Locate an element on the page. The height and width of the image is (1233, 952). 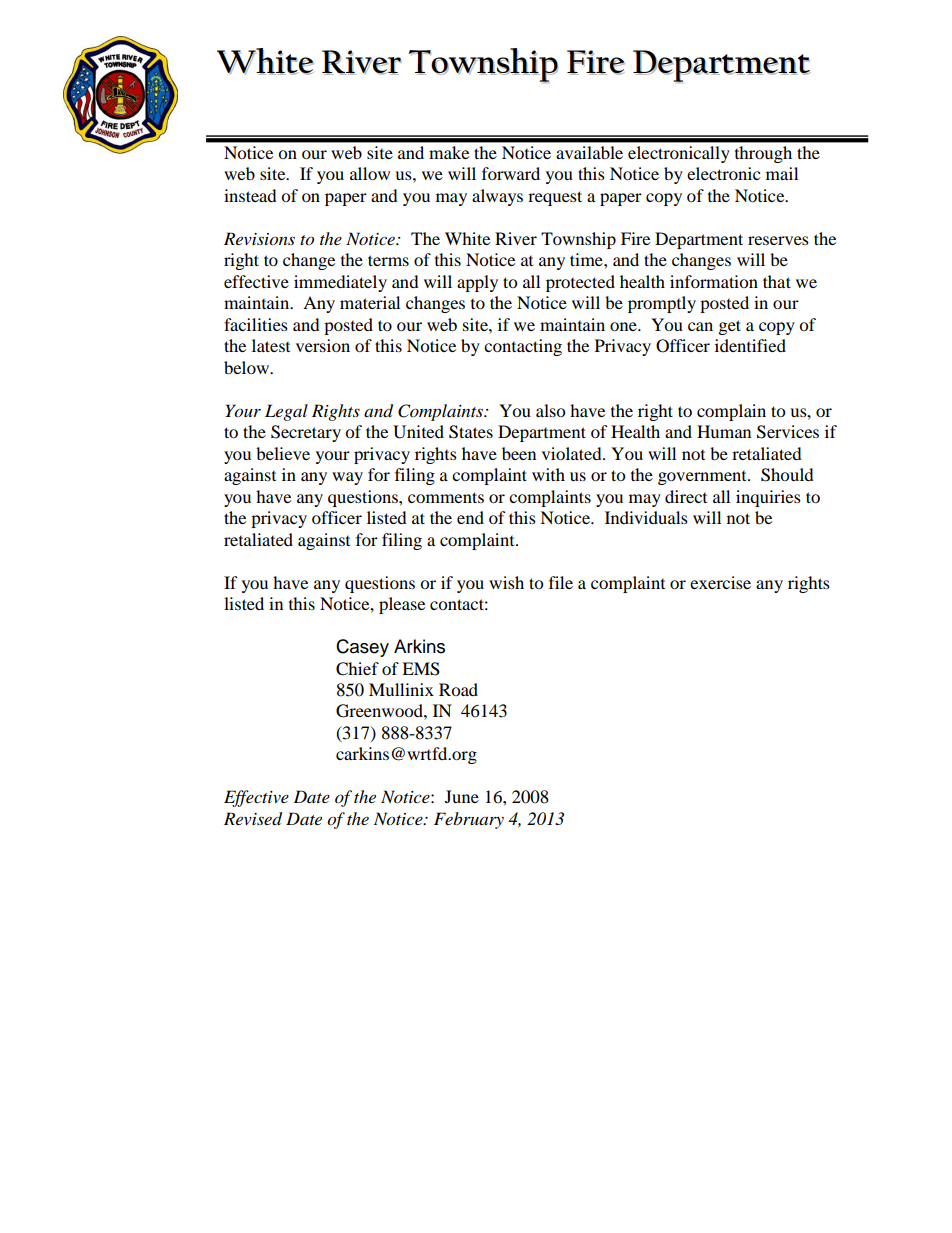
with is located at coordinates (548, 474).
